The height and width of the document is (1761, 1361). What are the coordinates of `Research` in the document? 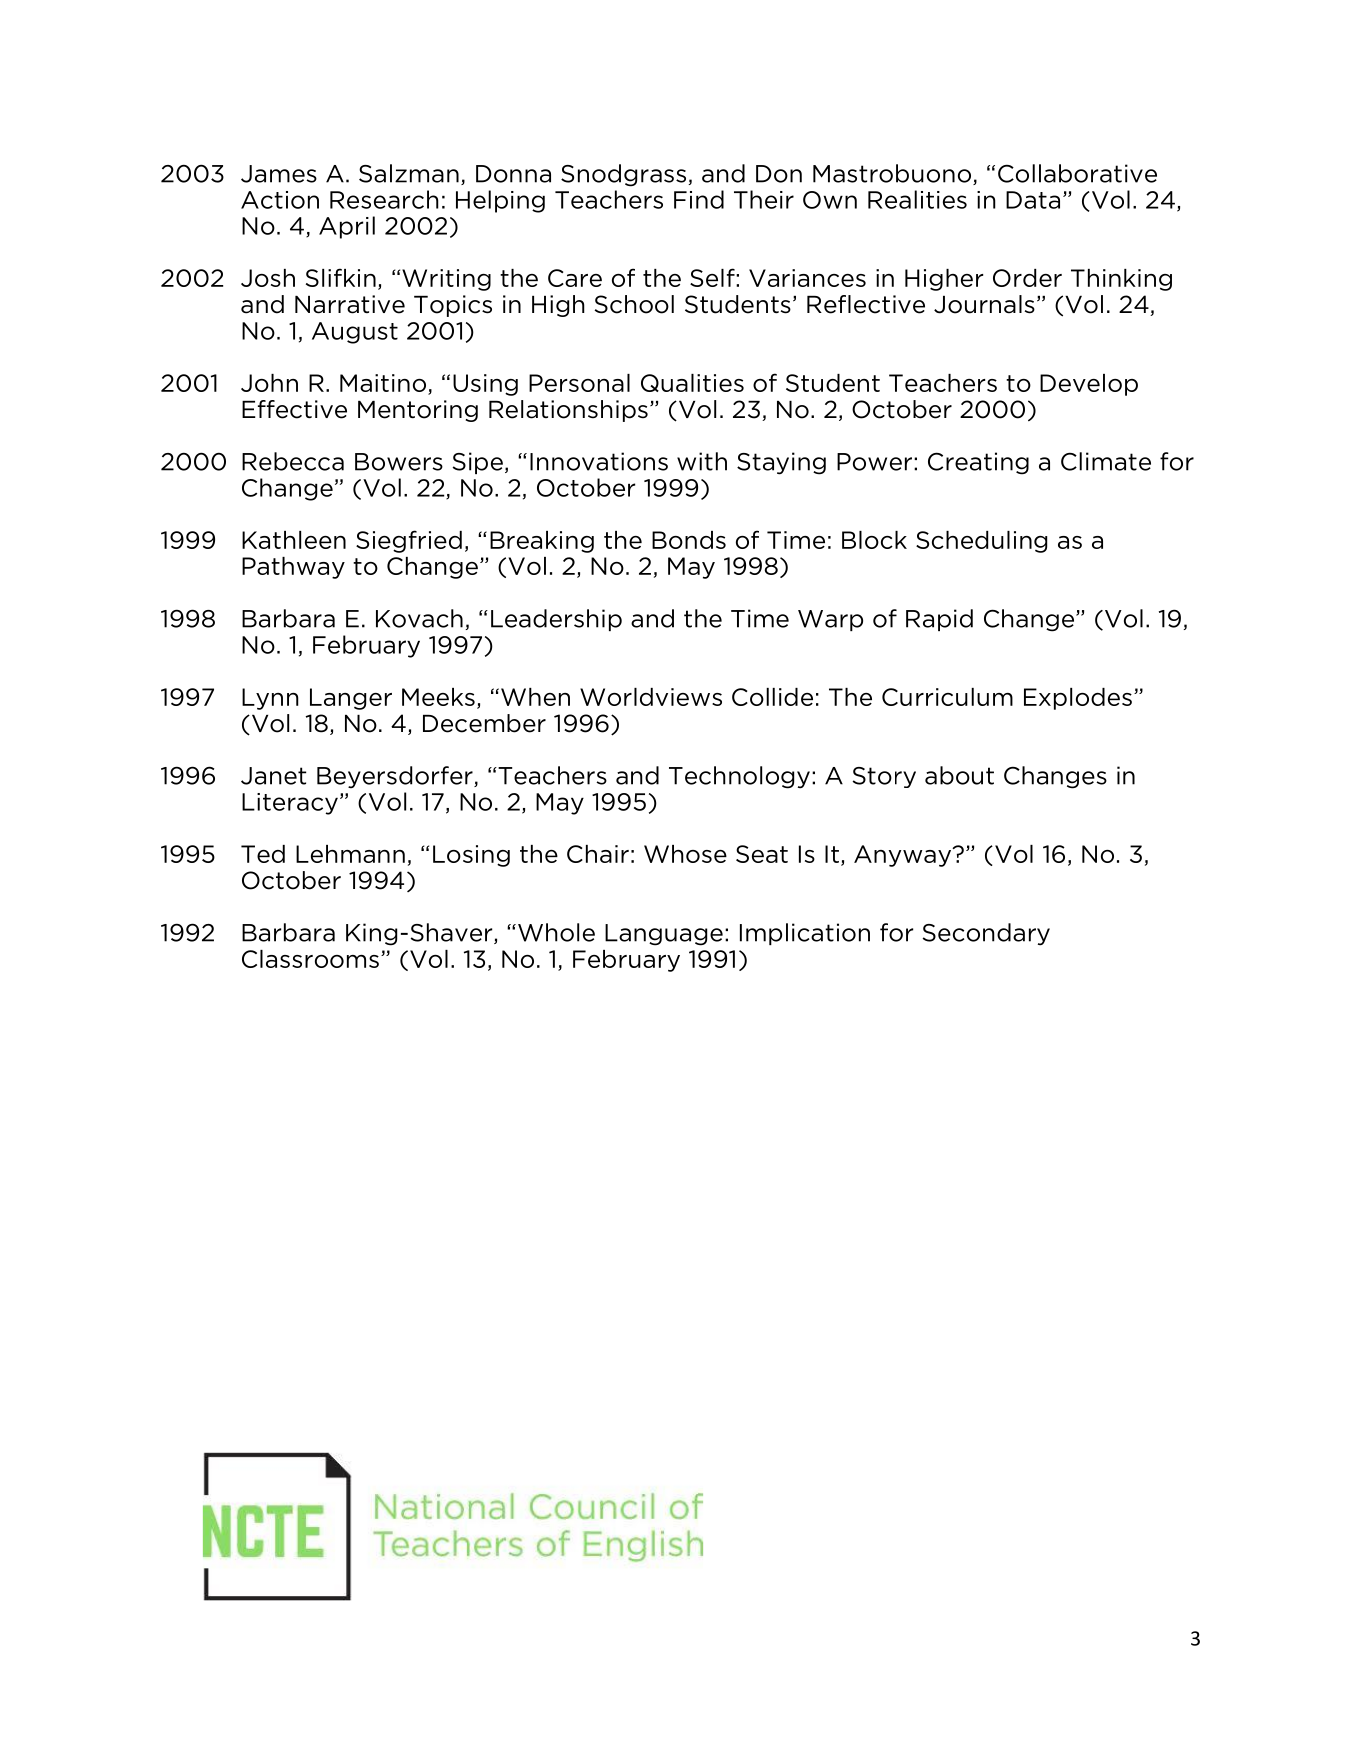 It's located at (384, 199).
